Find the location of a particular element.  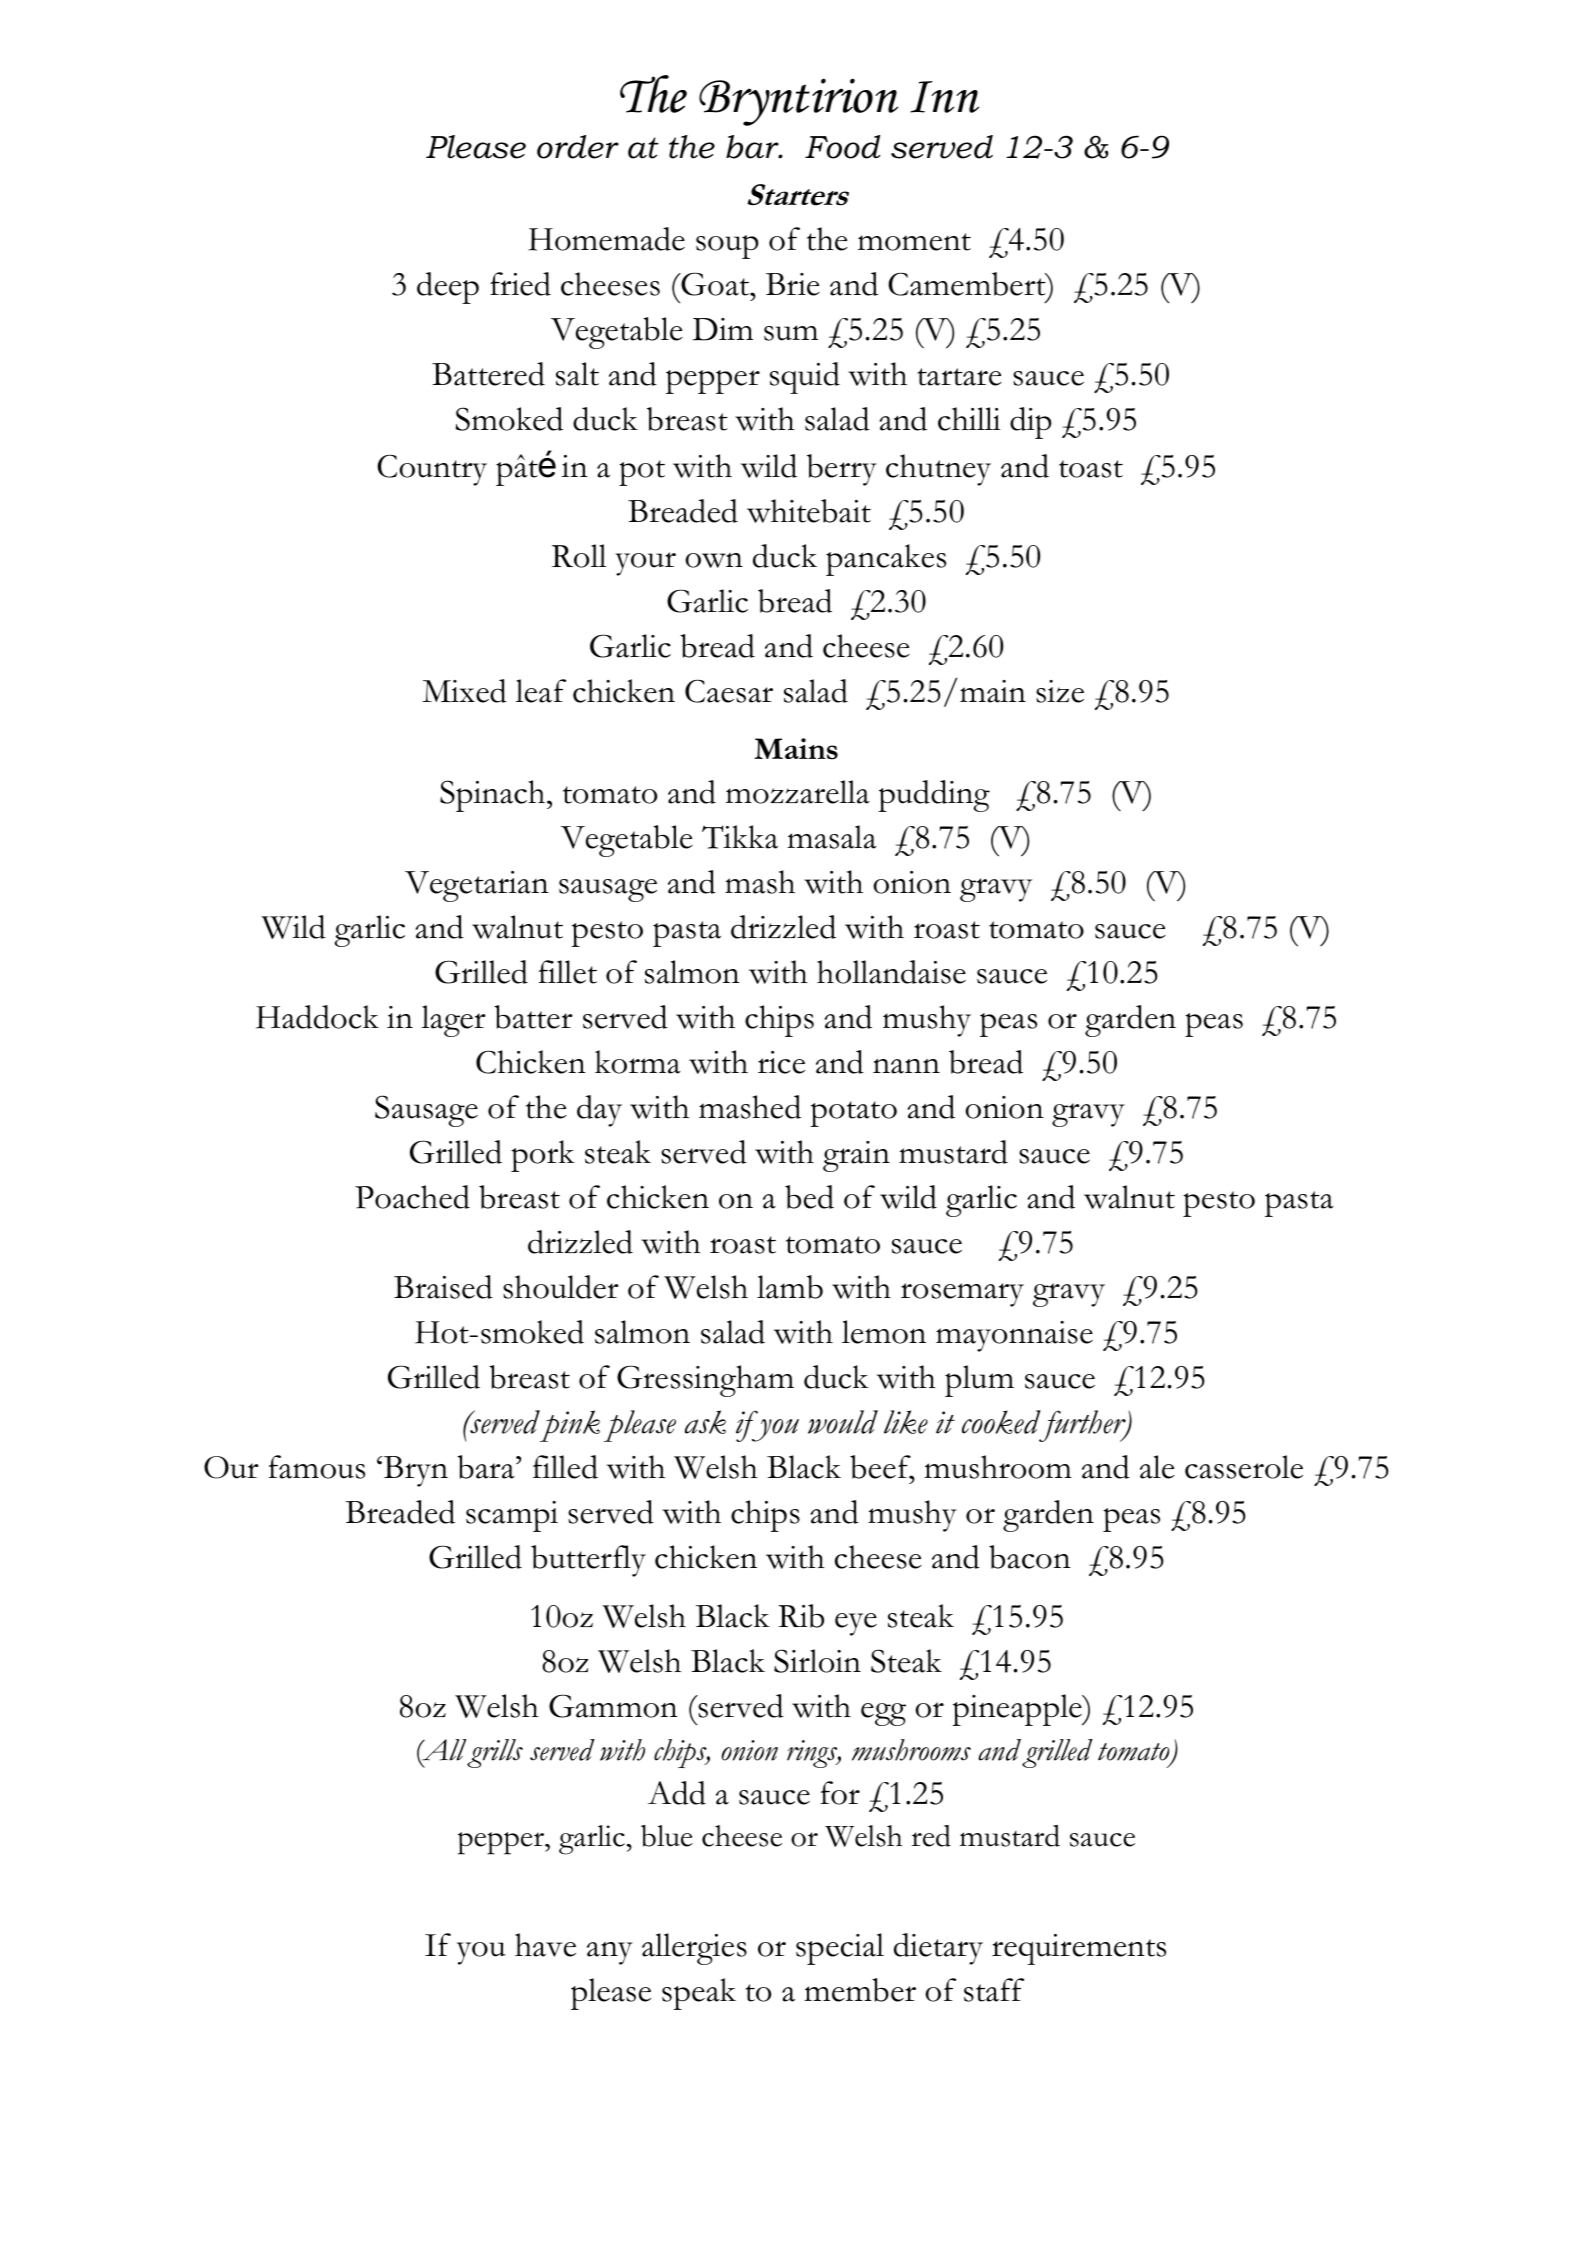

size is located at coordinates (1060, 691).
